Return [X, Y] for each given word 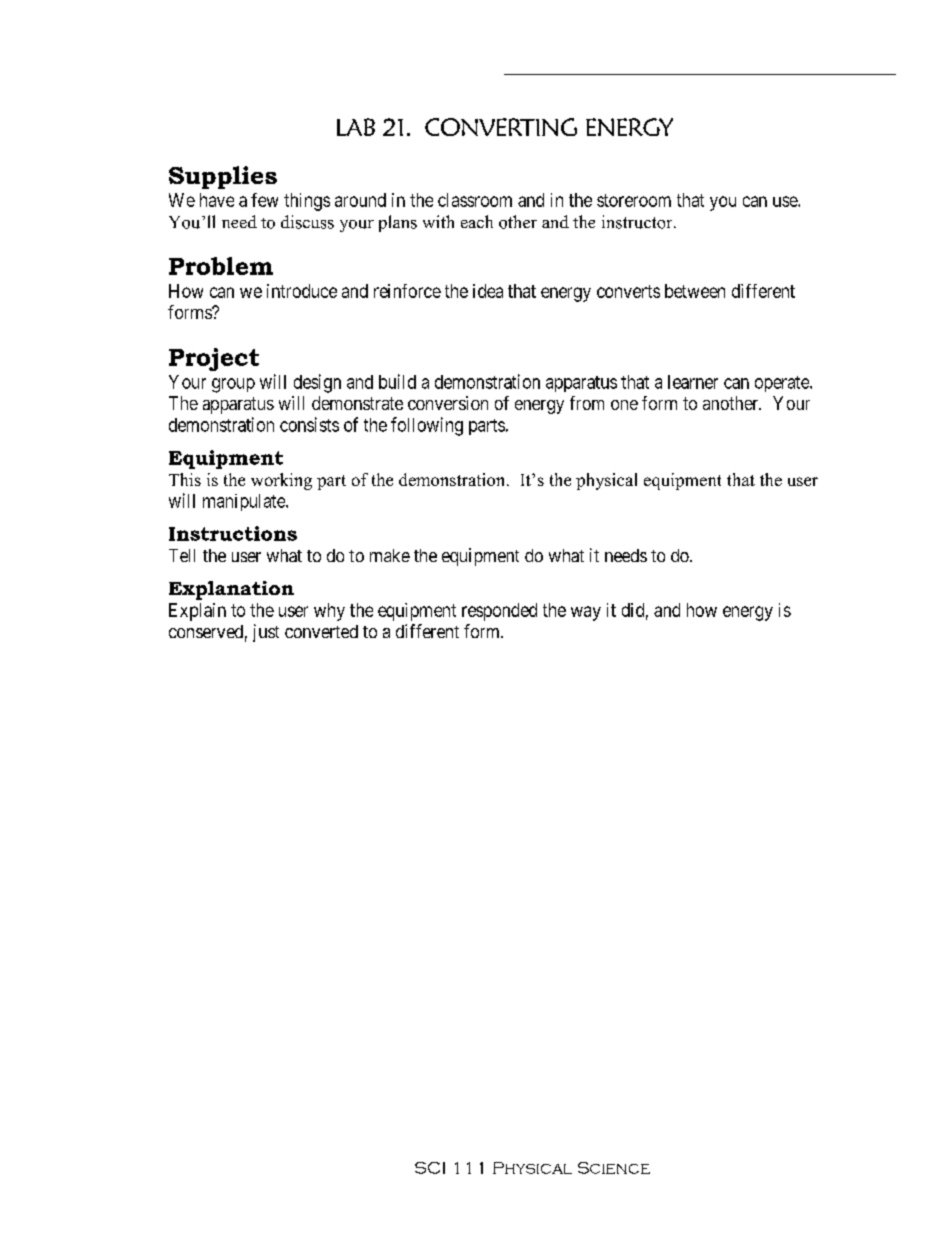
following [427, 426]
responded [499, 612]
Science [614, 1168]
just [266, 633]
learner [693, 382]
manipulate [245, 502]
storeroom [634, 200]
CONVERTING [501, 127]
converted [321, 631]
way [586, 613]
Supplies [223, 177]
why [329, 612]
